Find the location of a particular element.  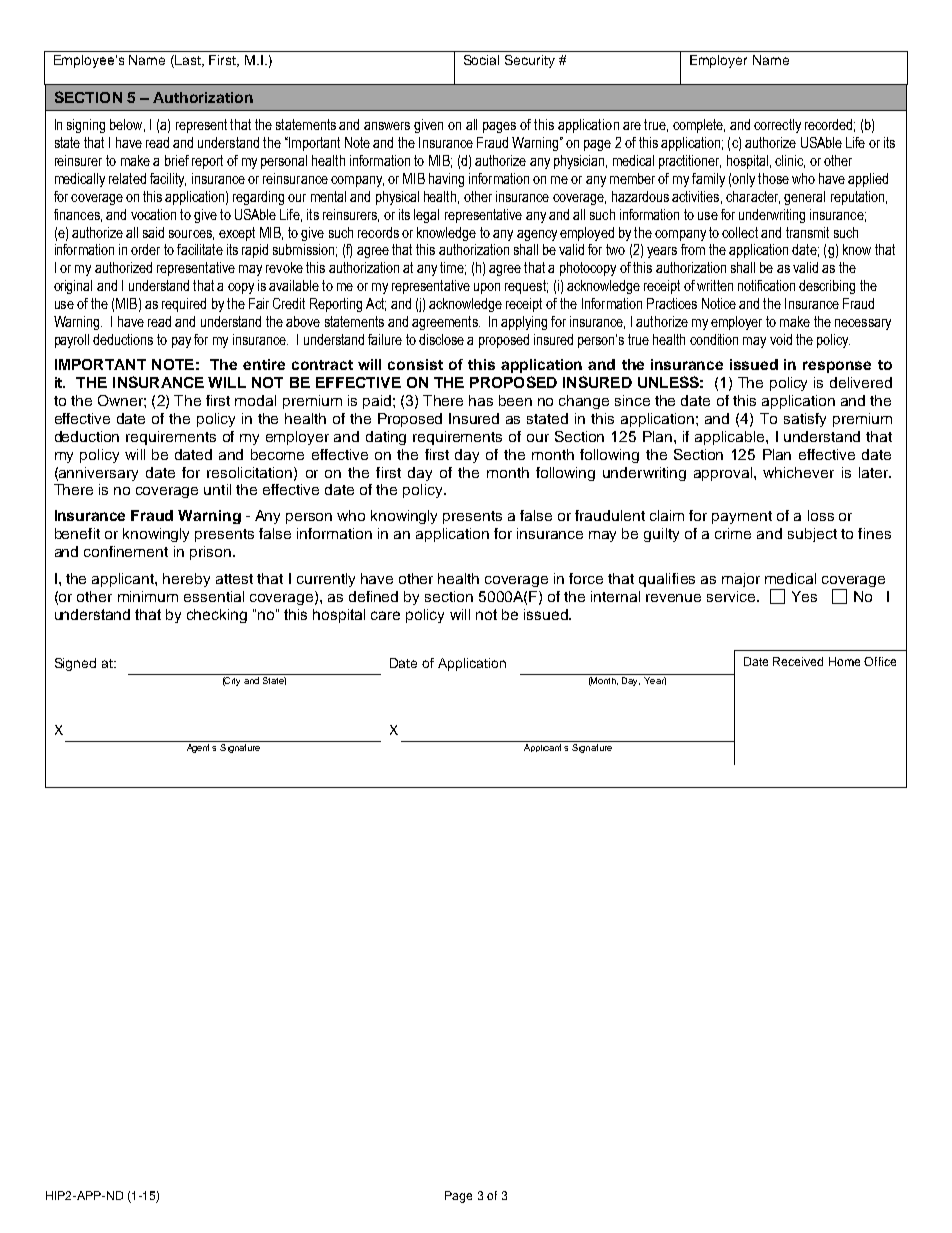

consist is located at coordinates (415, 364).
